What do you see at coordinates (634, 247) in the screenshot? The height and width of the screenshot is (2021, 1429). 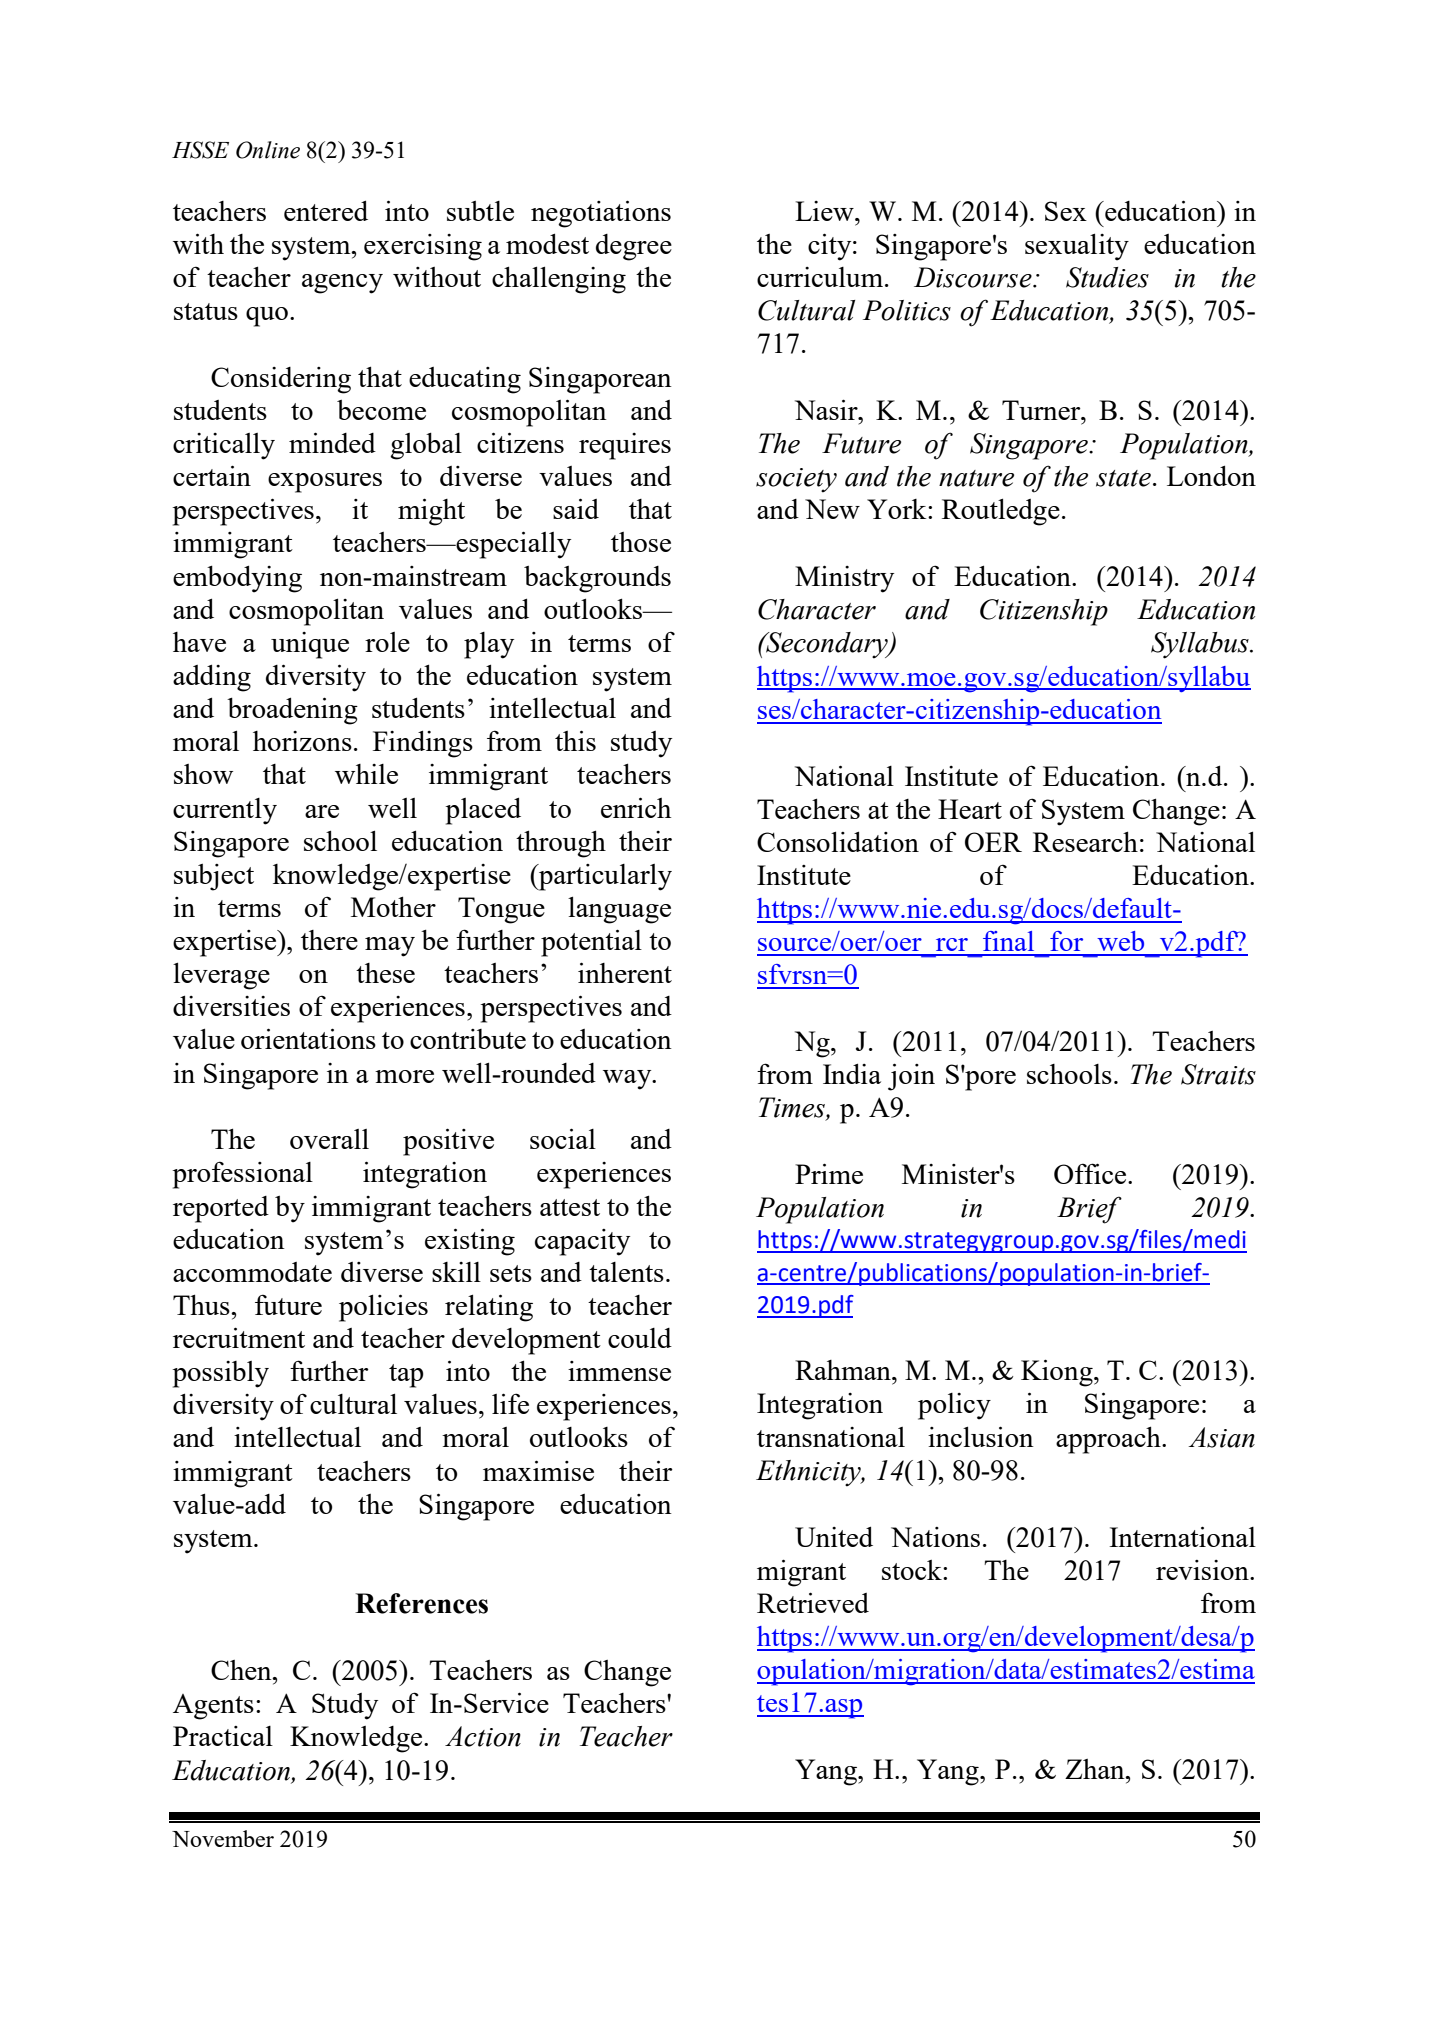 I see `degree` at bounding box center [634, 247].
